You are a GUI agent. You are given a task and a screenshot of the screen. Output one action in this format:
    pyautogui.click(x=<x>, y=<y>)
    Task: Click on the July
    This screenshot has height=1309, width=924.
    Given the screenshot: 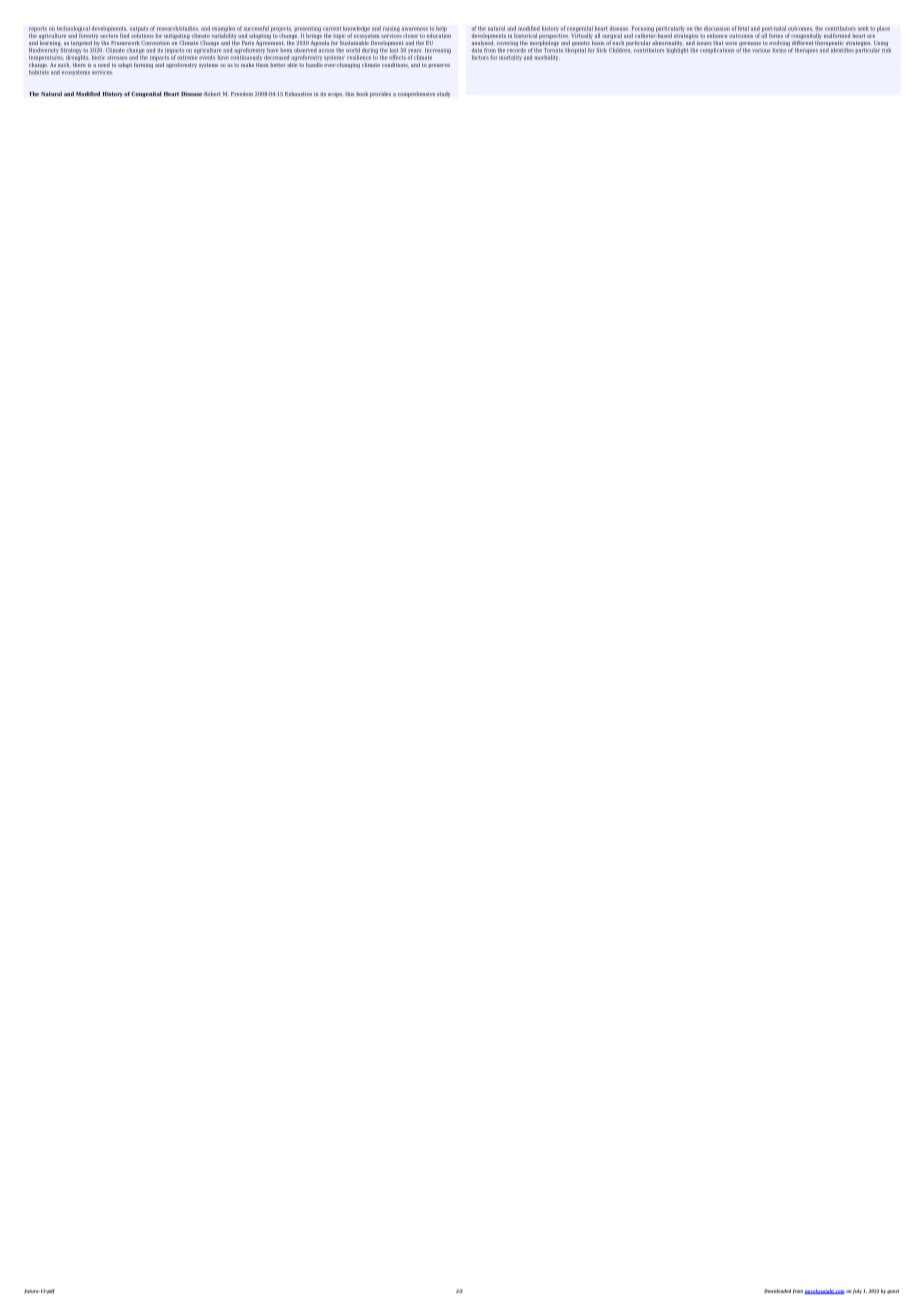 What is the action you would take?
    pyautogui.click(x=856, y=1291)
